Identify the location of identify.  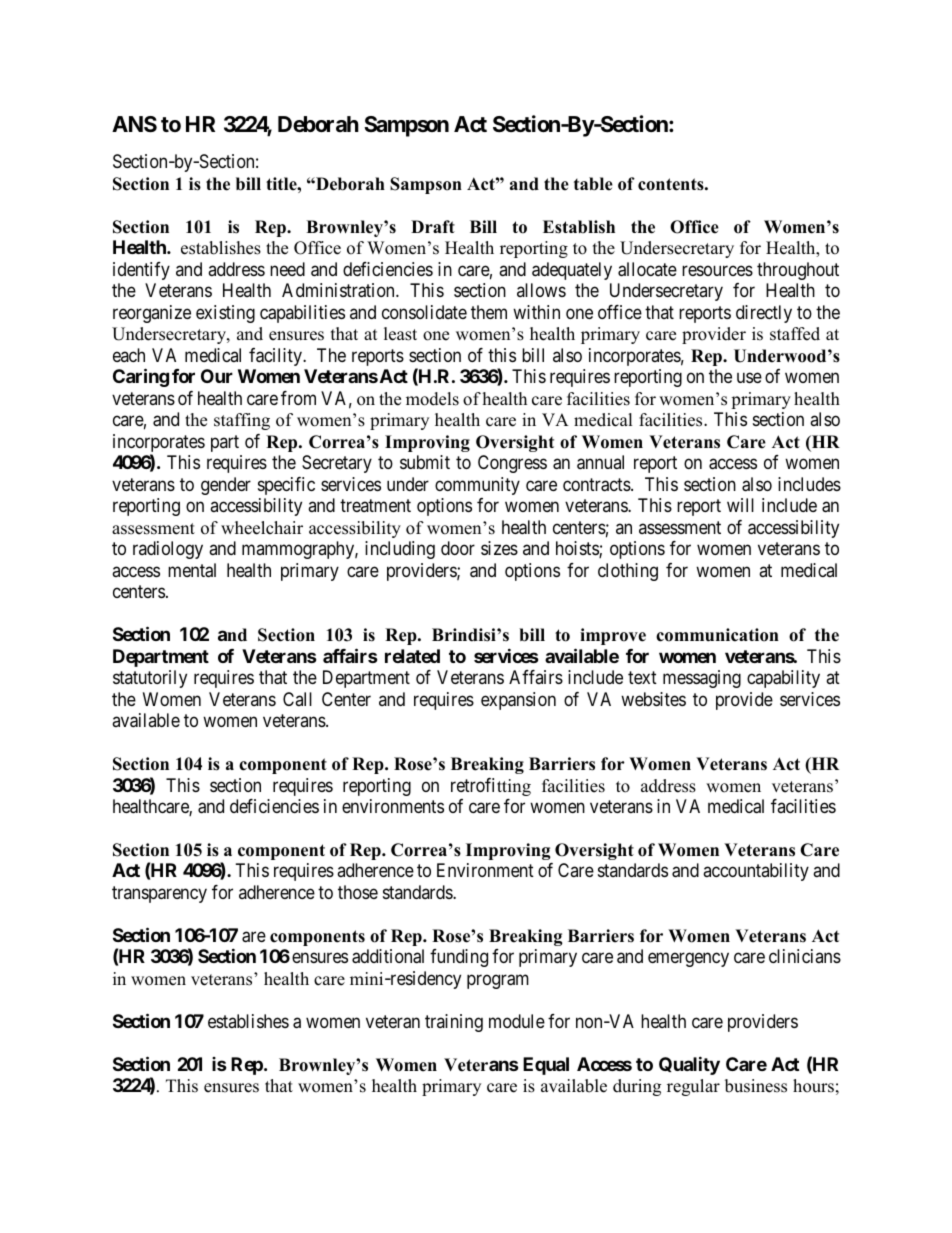
(141, 271).
